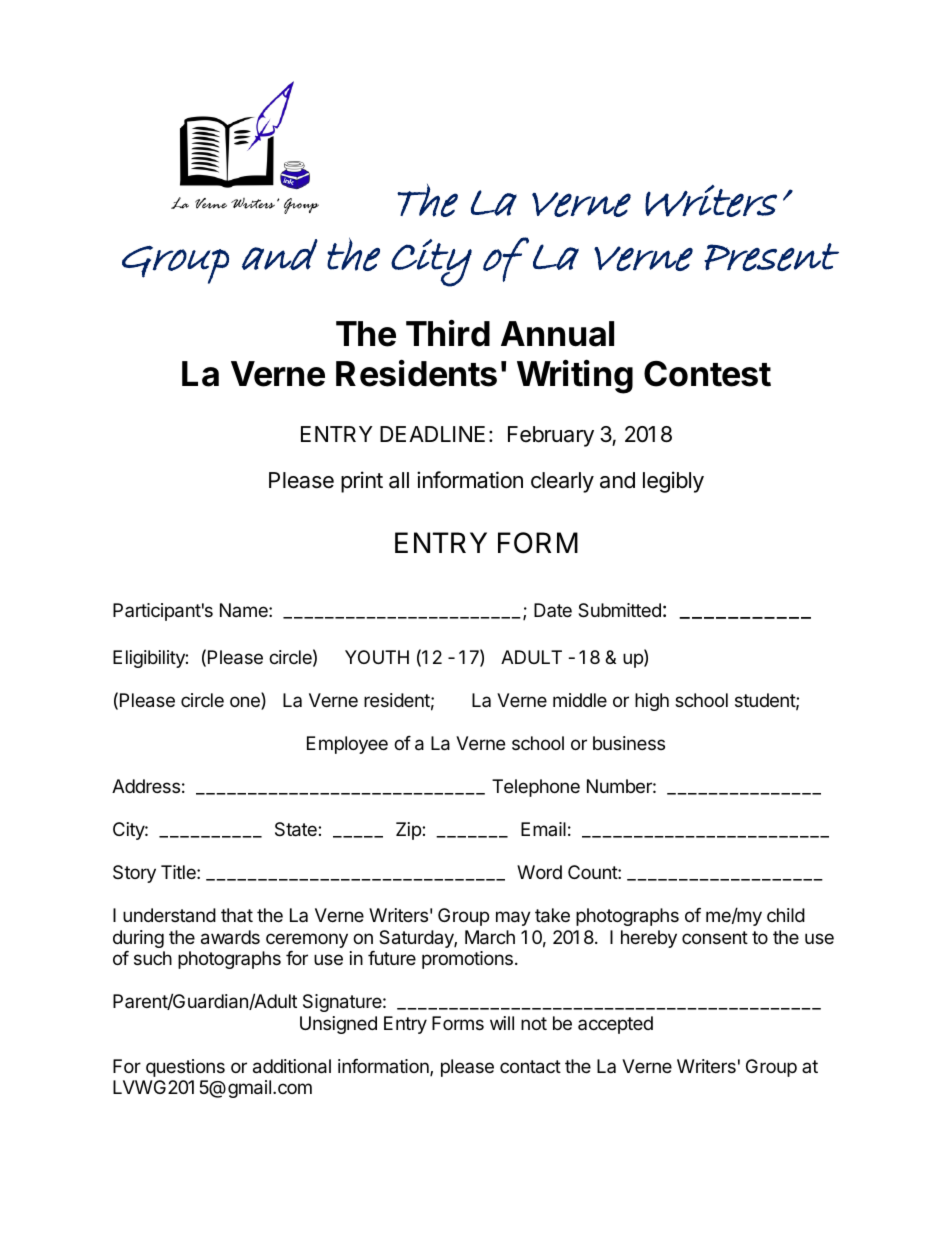 This screenshot has width=952, height=1233. Describe the element at coordinates (185, 1068) in the screenshot. I see `questions` at that location.
